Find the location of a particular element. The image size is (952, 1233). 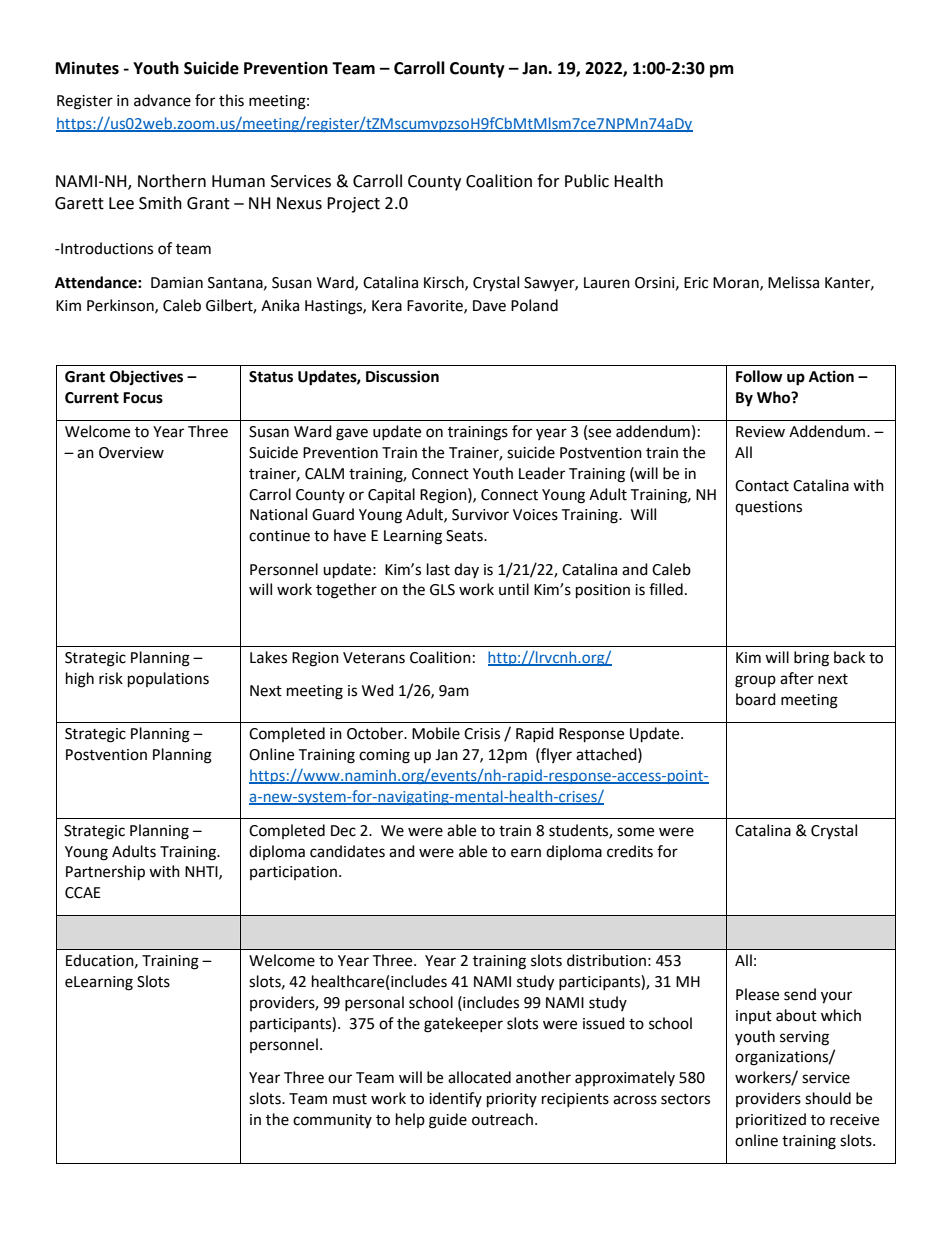

Public is located at coordinates (587, 181).
